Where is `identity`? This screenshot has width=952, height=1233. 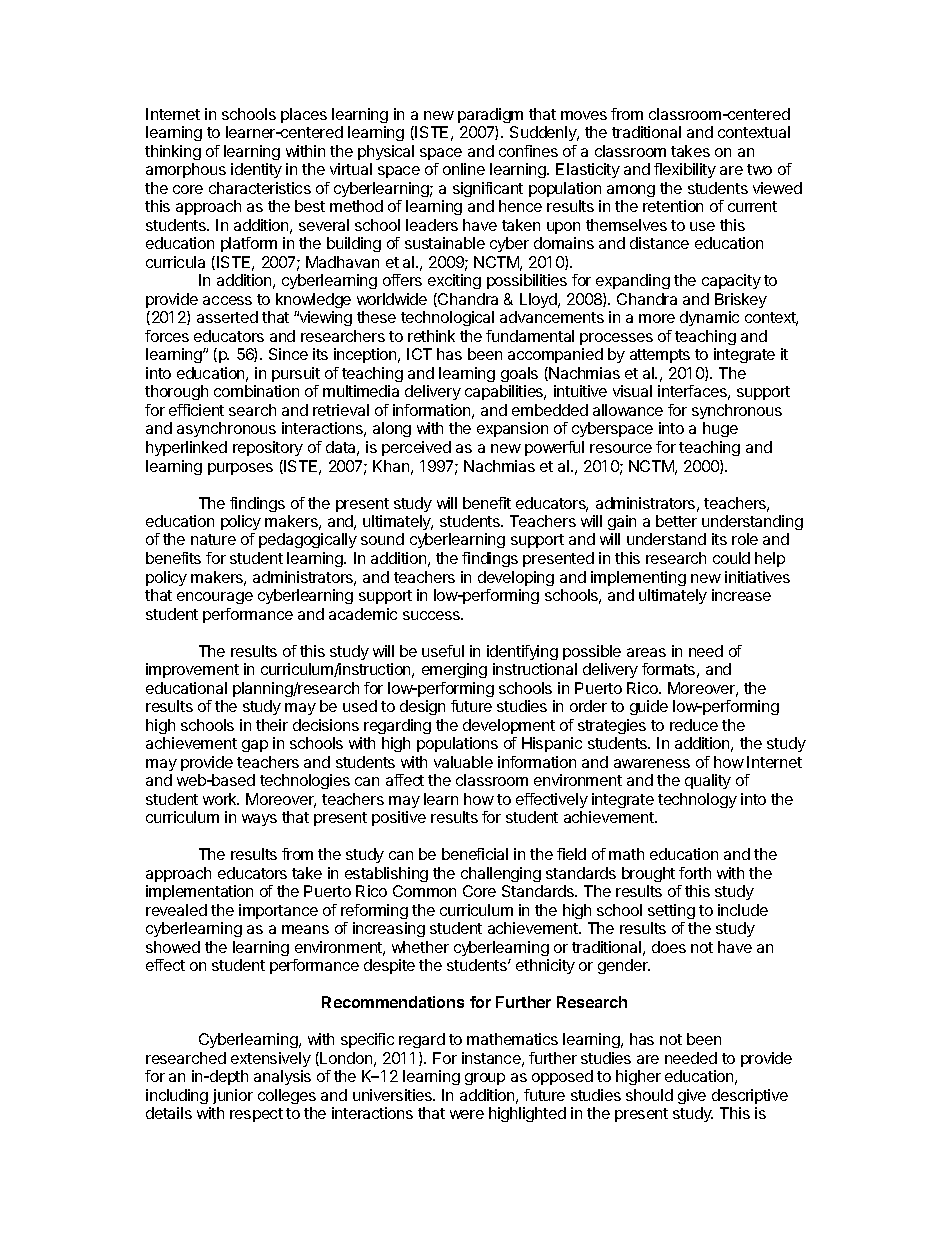
identity is located at coordinates (256, 170).
